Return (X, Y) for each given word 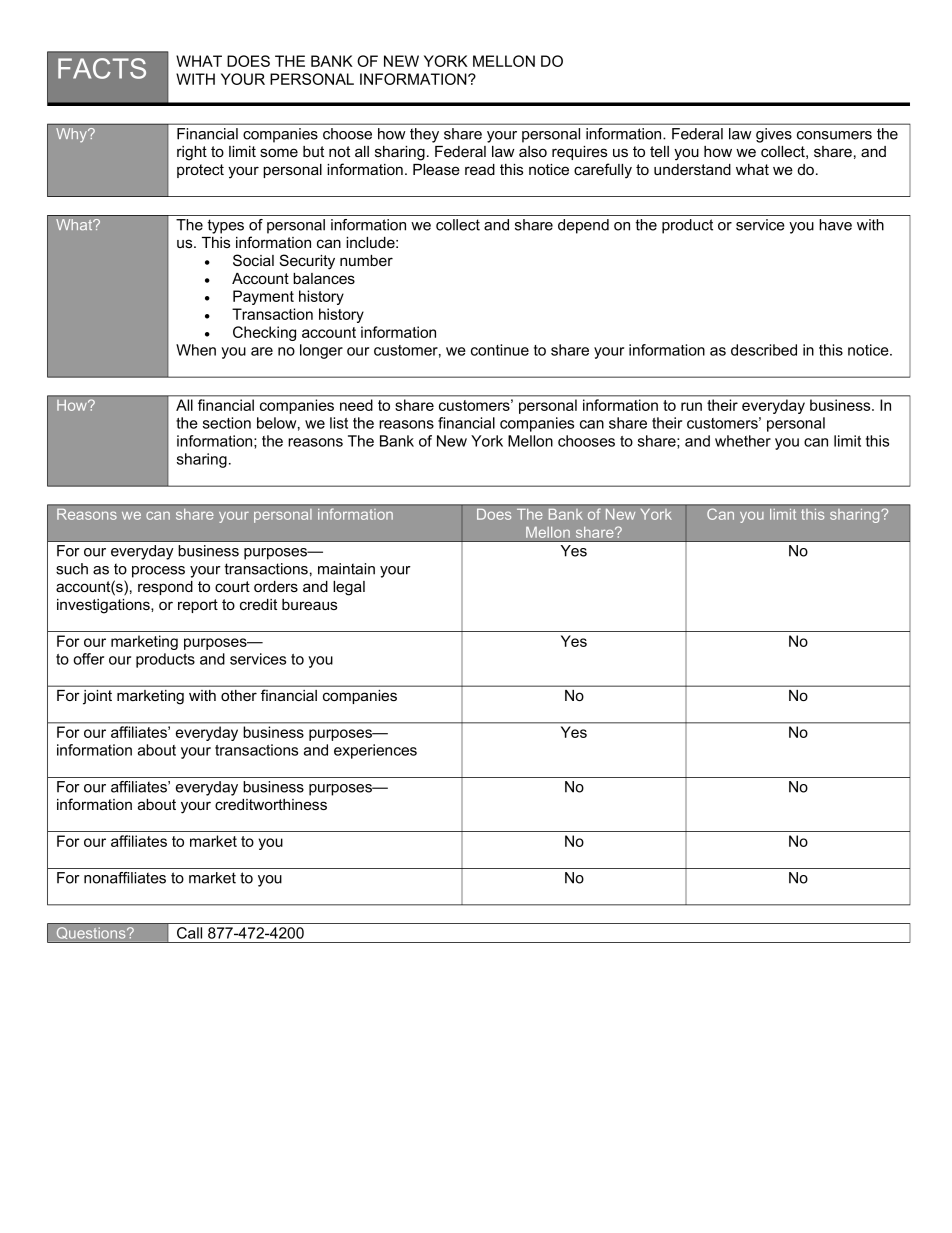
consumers (834, 135)
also (533, 151)
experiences (375, 751)
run (691, 406)
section (227, 423)
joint (97, 697)
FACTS (102, 68)
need (356, 405)
